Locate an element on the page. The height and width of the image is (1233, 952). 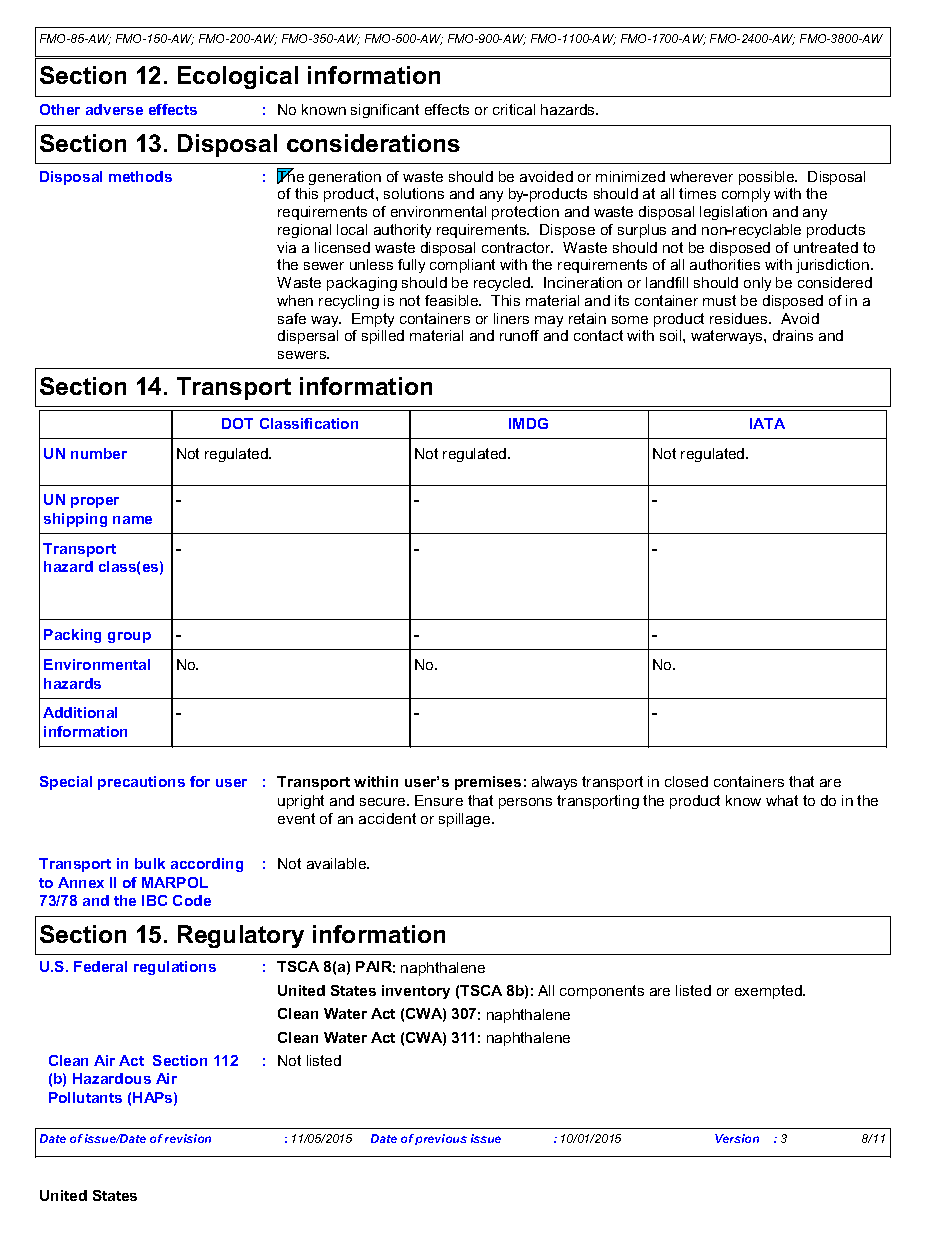
spilled is located at coordinates (383, 337).
